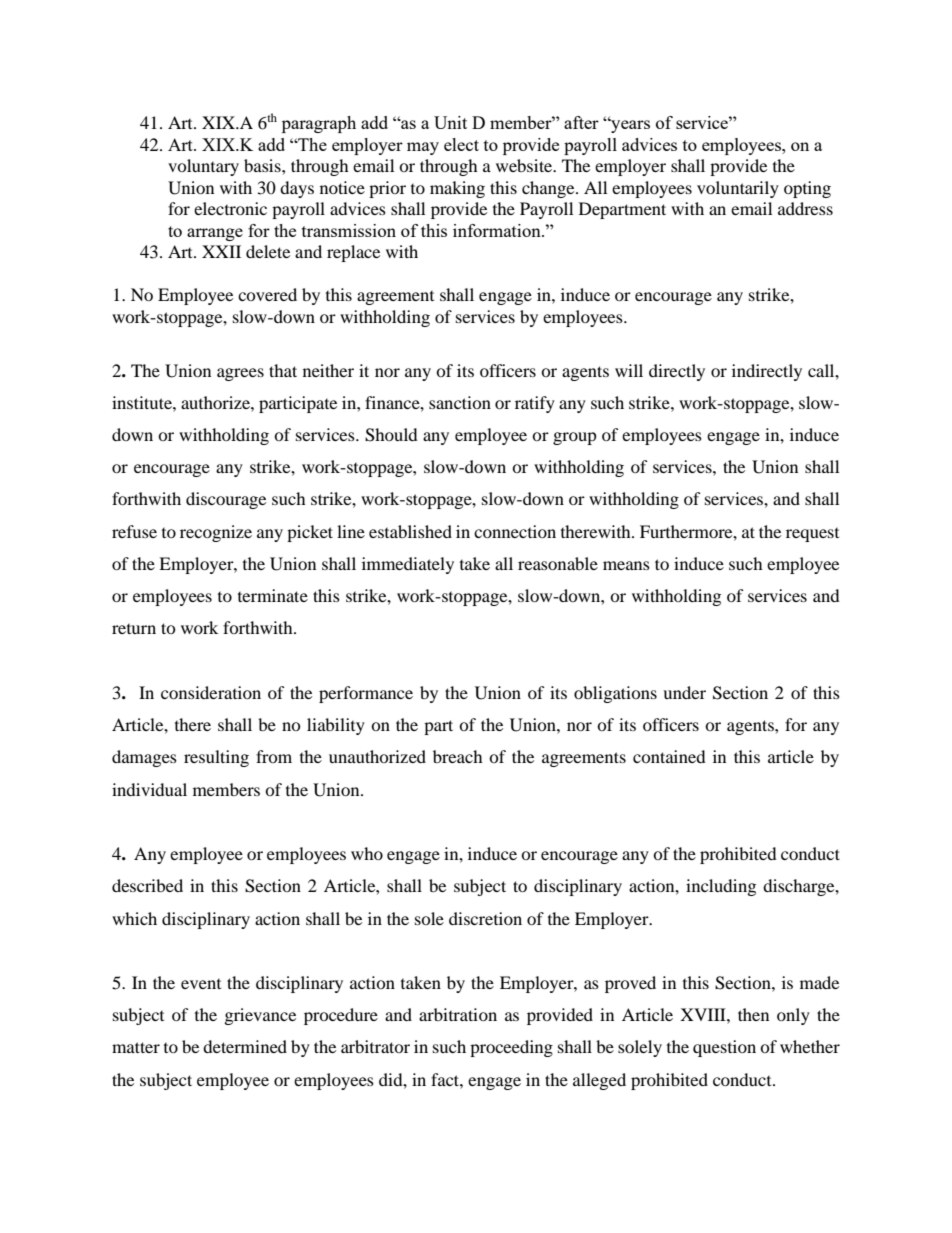 This document has width=952, height=1233. Describe the element at coordinates (738, 189) in the document. I see `voluntarily` at that location.
